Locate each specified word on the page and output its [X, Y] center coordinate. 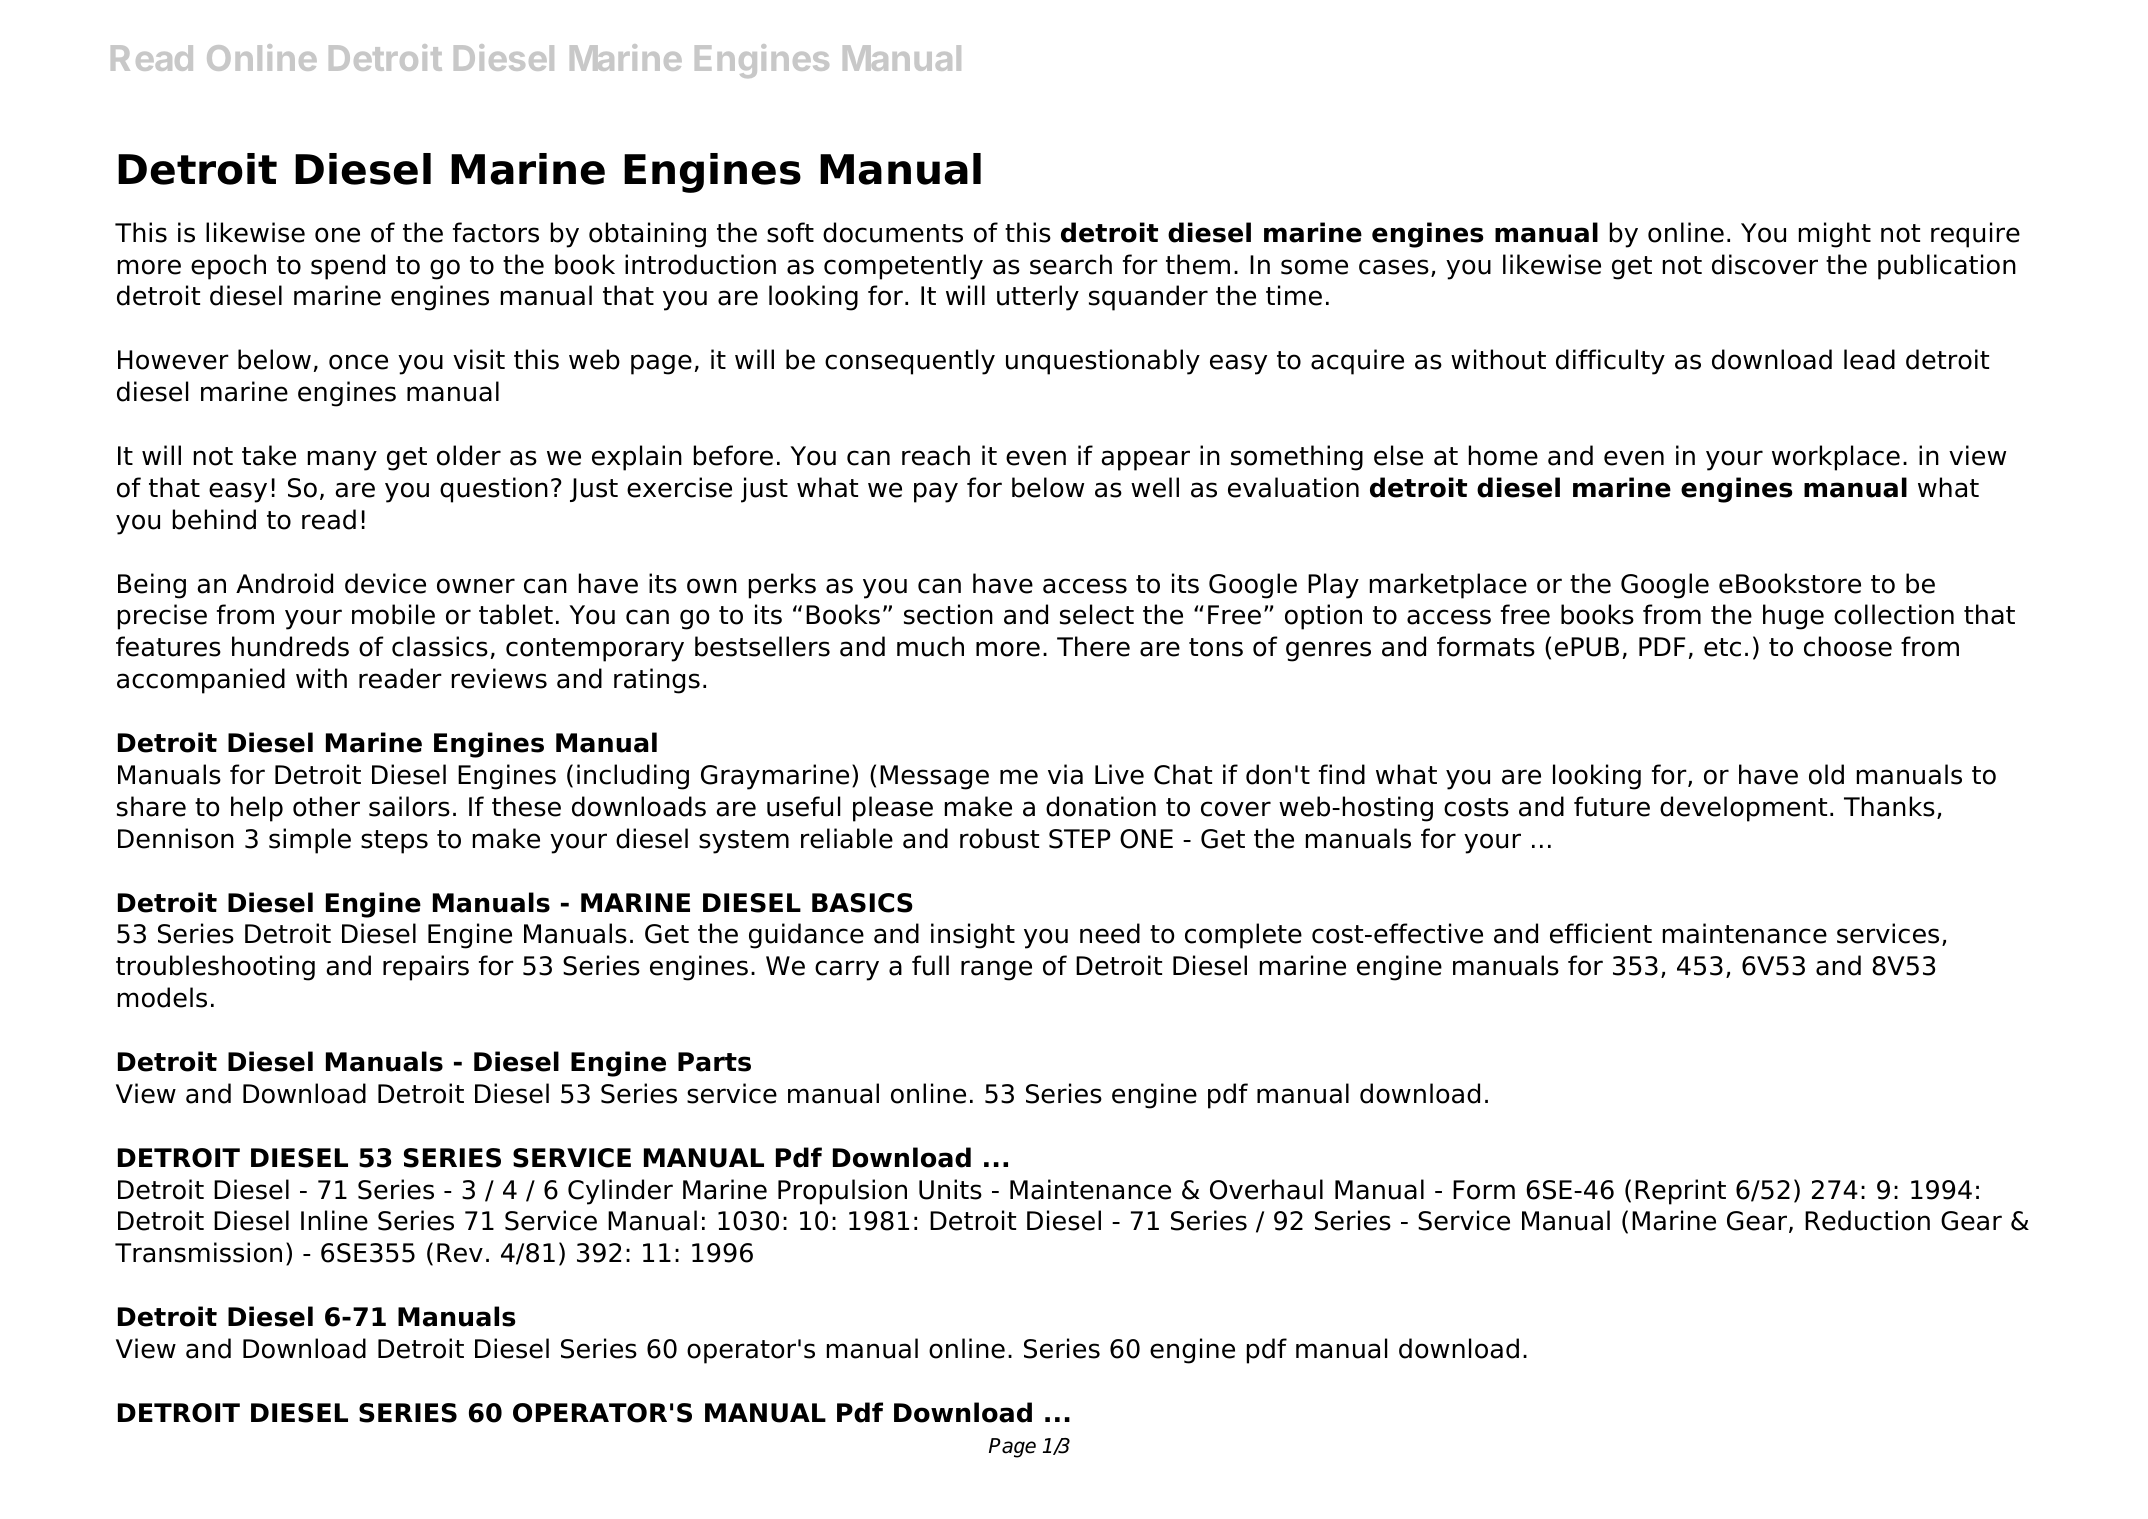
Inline [334, 1220]
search [1071, 264]
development [1743, 809]
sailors [409, 806]
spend [348, 267]
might [1835, 235]
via [1065, 774]
